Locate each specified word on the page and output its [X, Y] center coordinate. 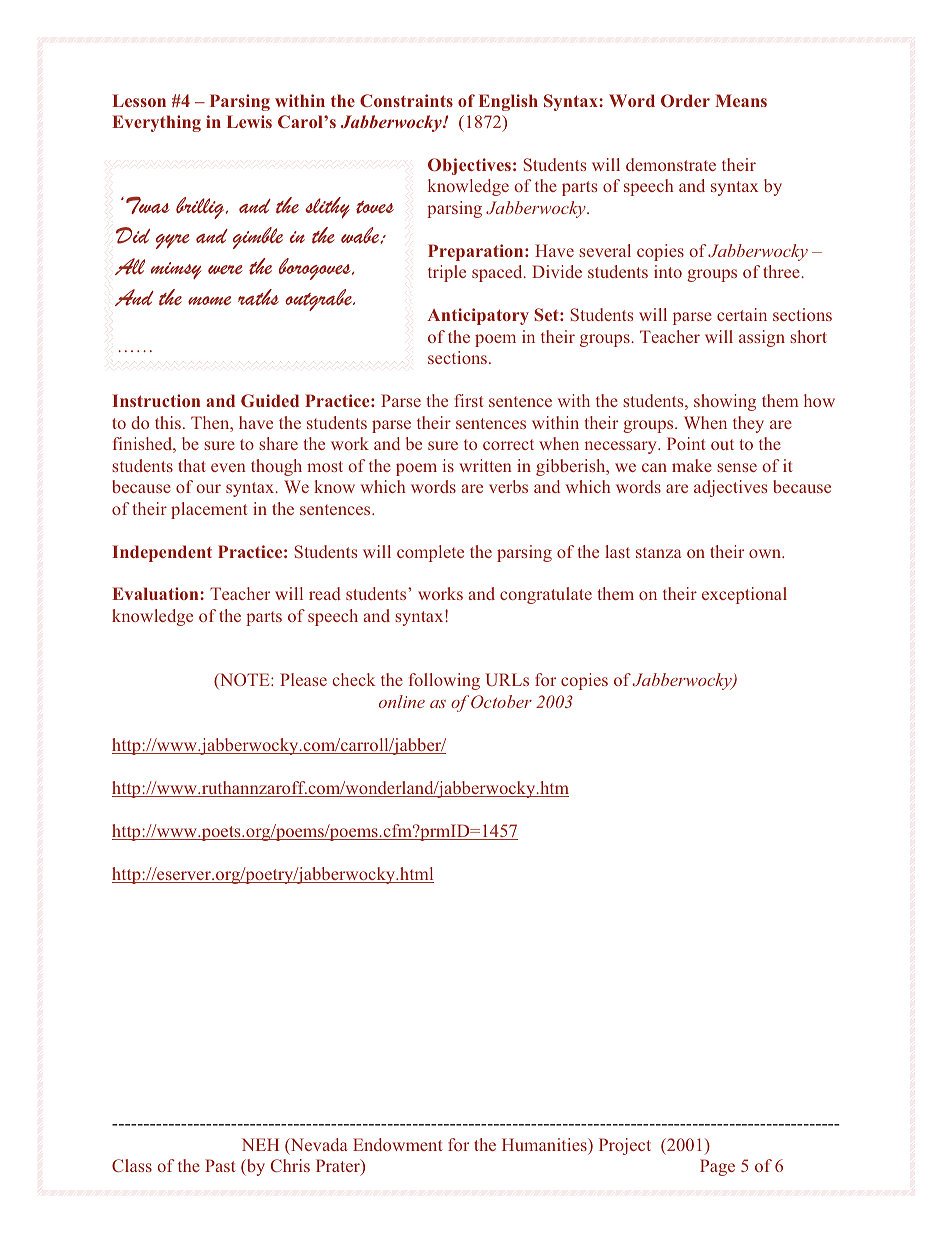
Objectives [469, 166]
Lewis [249, 121]
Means [741, 100]
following [444, 681]
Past [220, 1165]
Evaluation [156, 593]
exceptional [744, 595]
